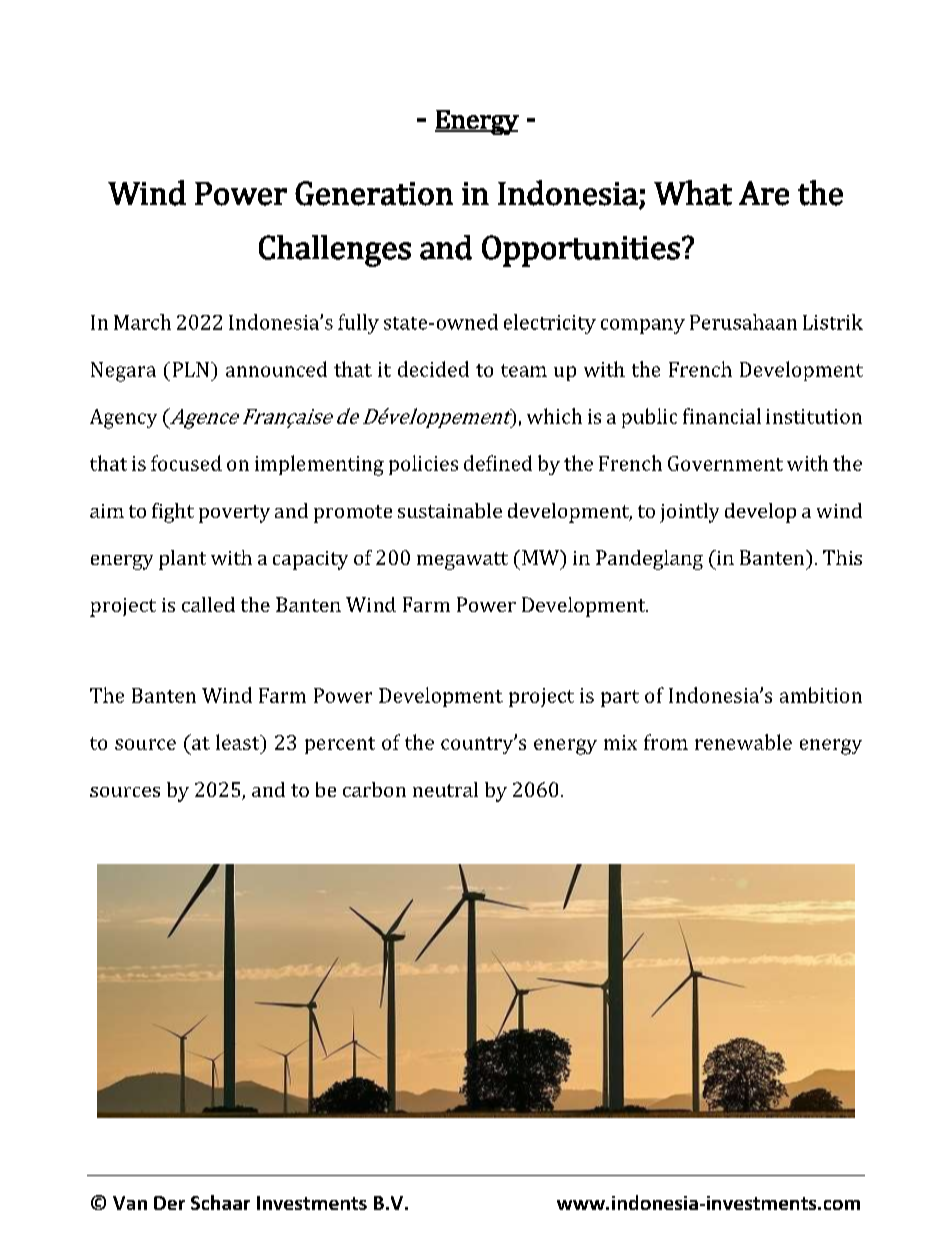 Image resolution: width=952 pixels, height=1233 pixels. I want to click on Challenges, so click(335, 251).
